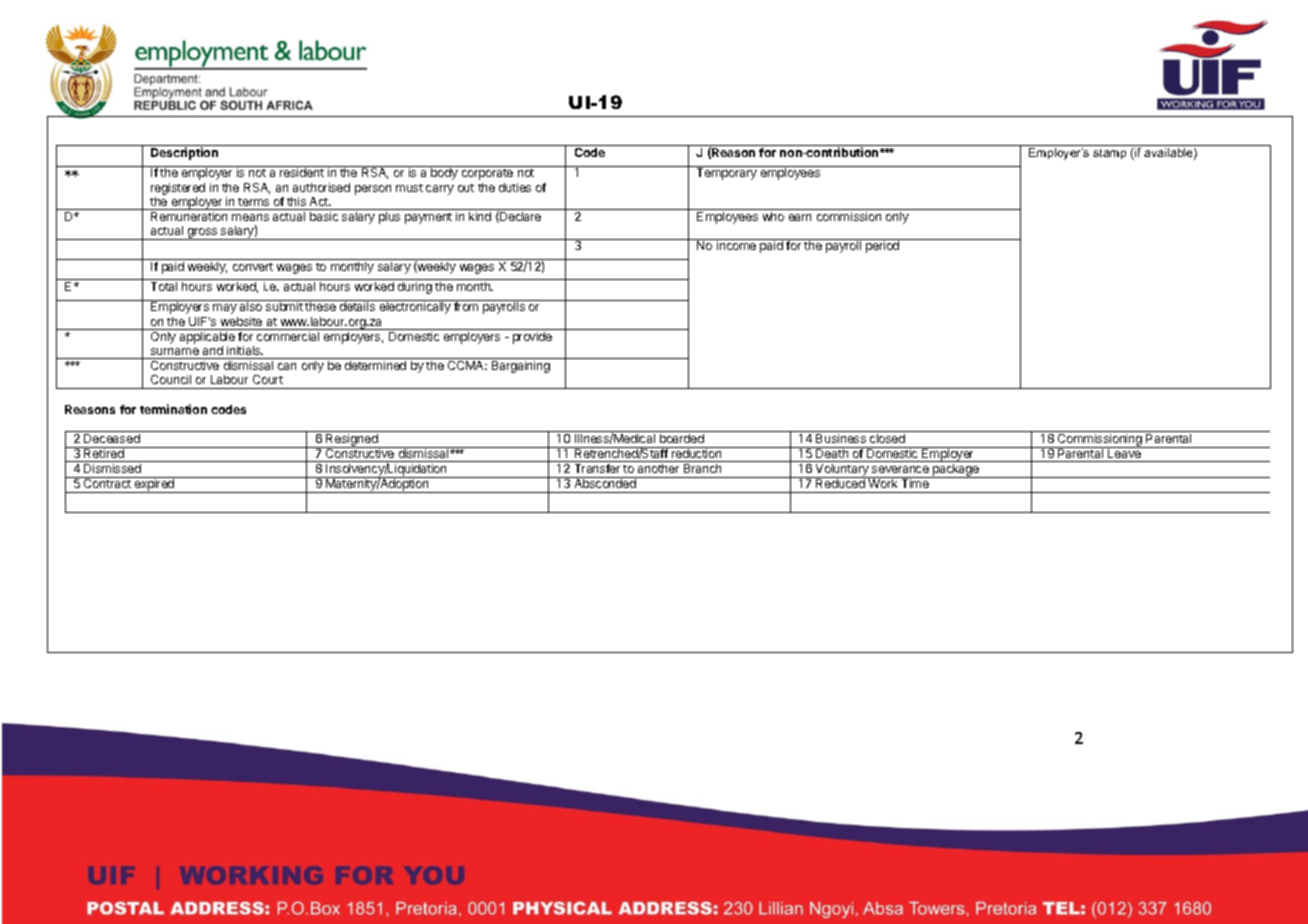 This screenshot has height=924, width=1308. I want to click on stamp, so click(1109, 154).
